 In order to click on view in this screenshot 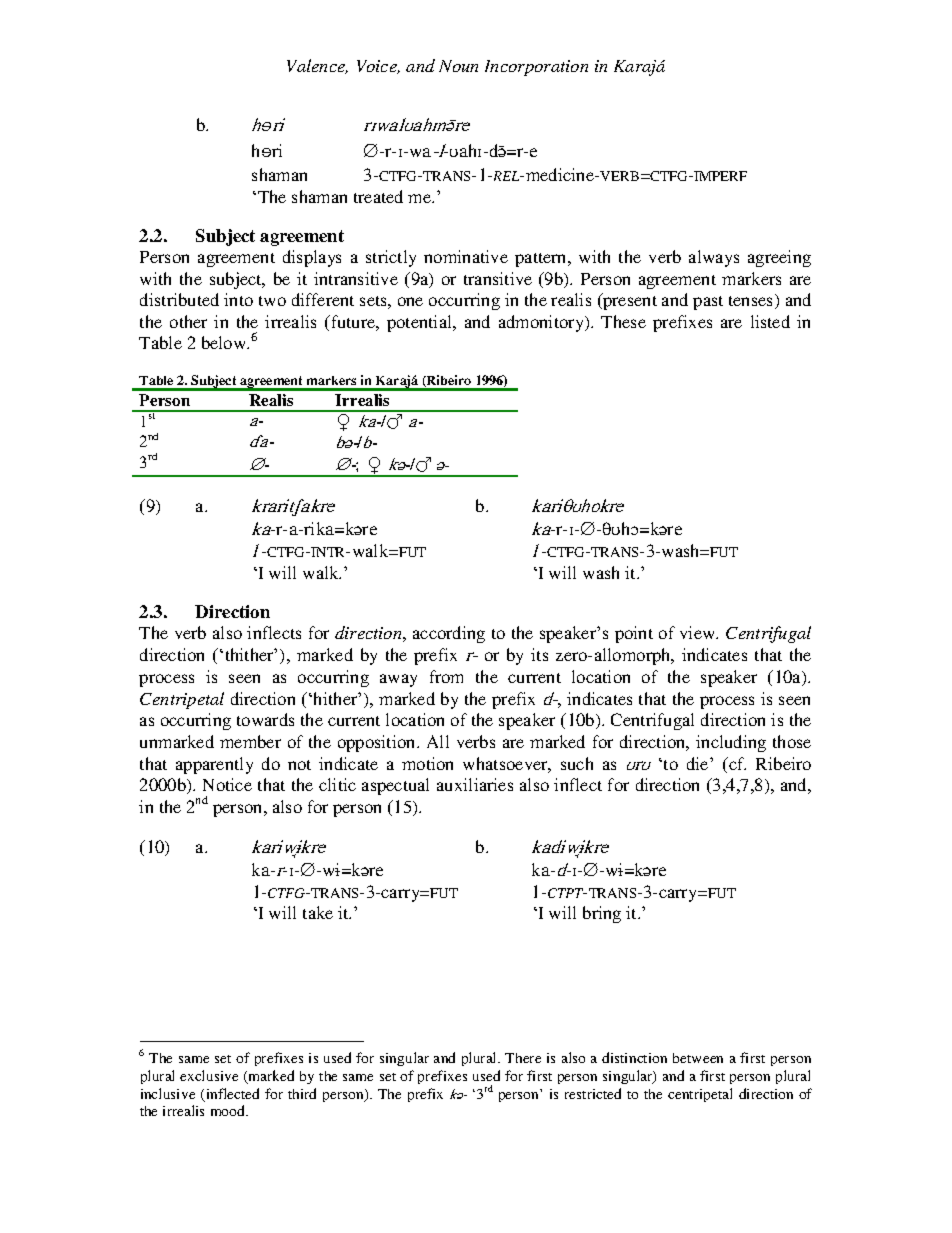, I will do `click(699, 632)`.
